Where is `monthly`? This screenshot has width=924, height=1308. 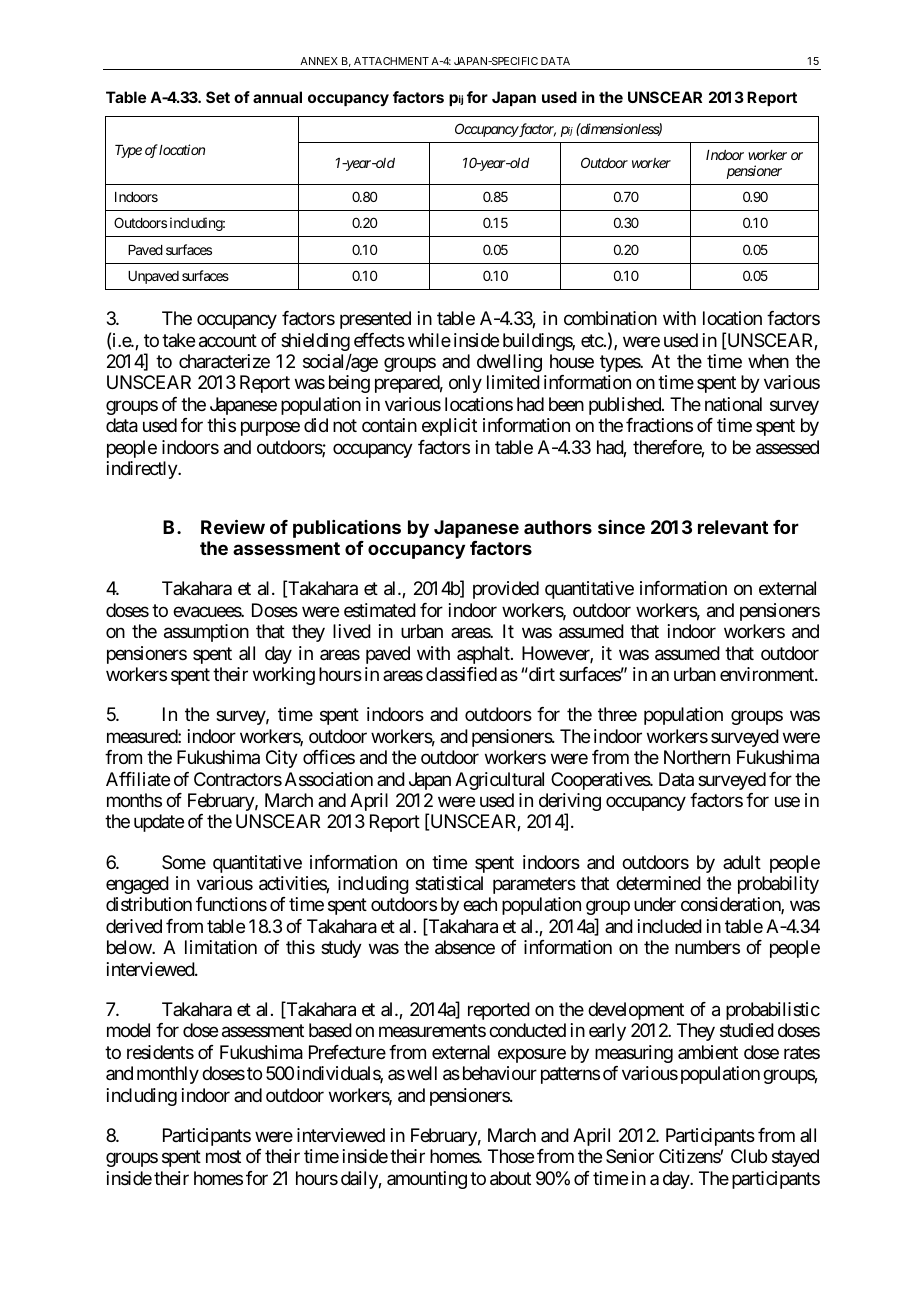 monthly is located at coordinates (168, 1075).
